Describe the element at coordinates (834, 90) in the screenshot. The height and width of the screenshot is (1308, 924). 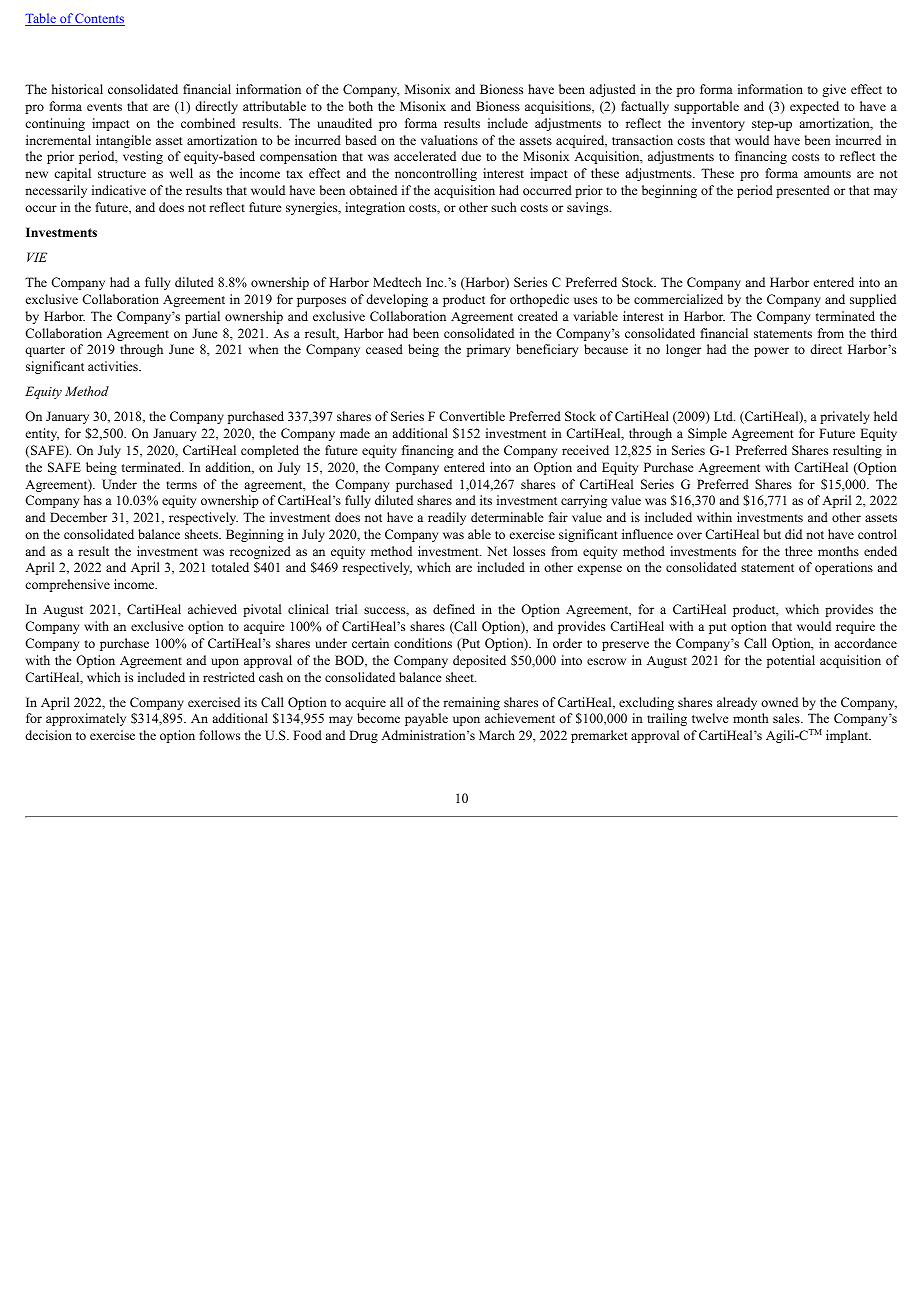
I see `give` at that location.
